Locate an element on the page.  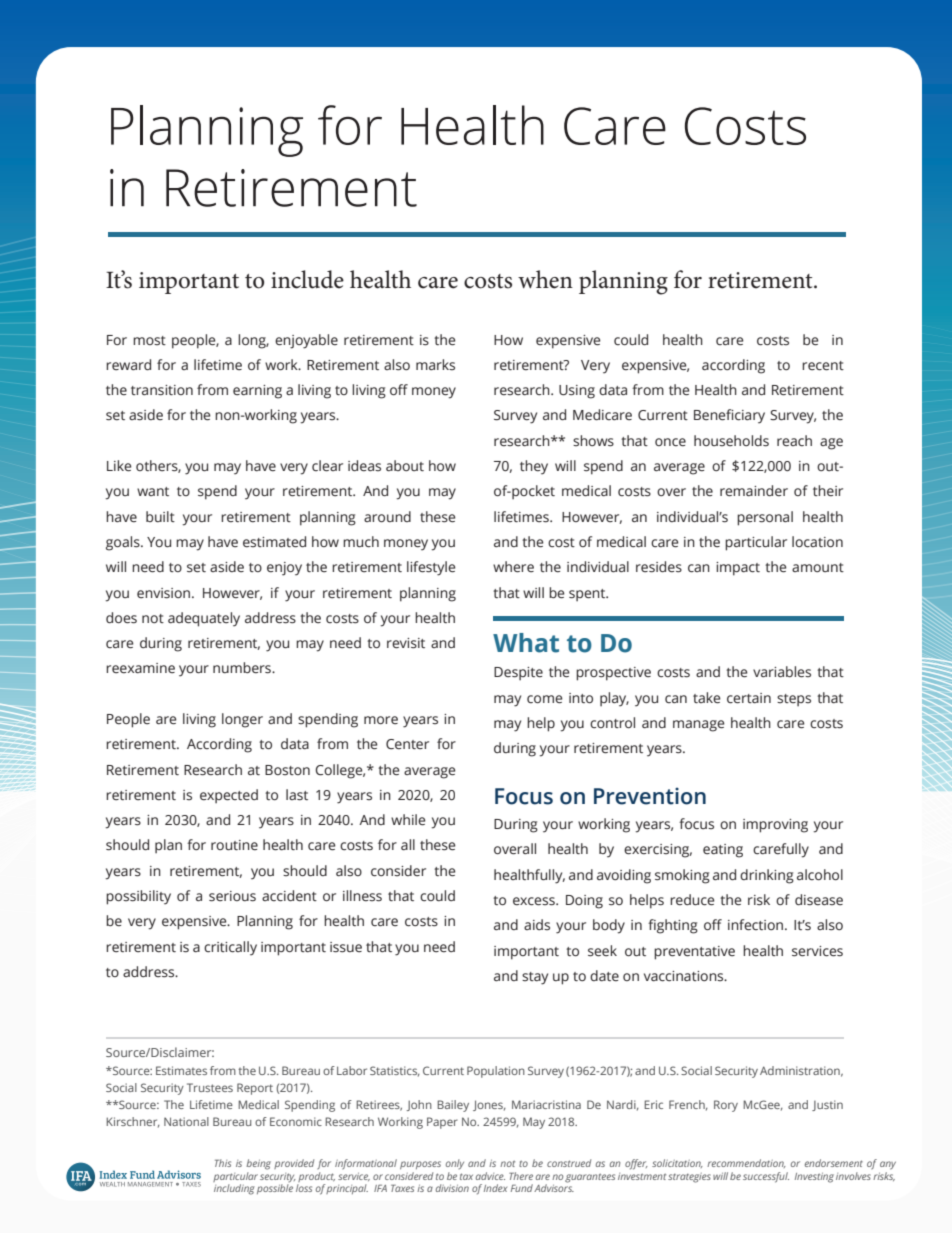
vaccinations is located at coordinates (685, 976).
